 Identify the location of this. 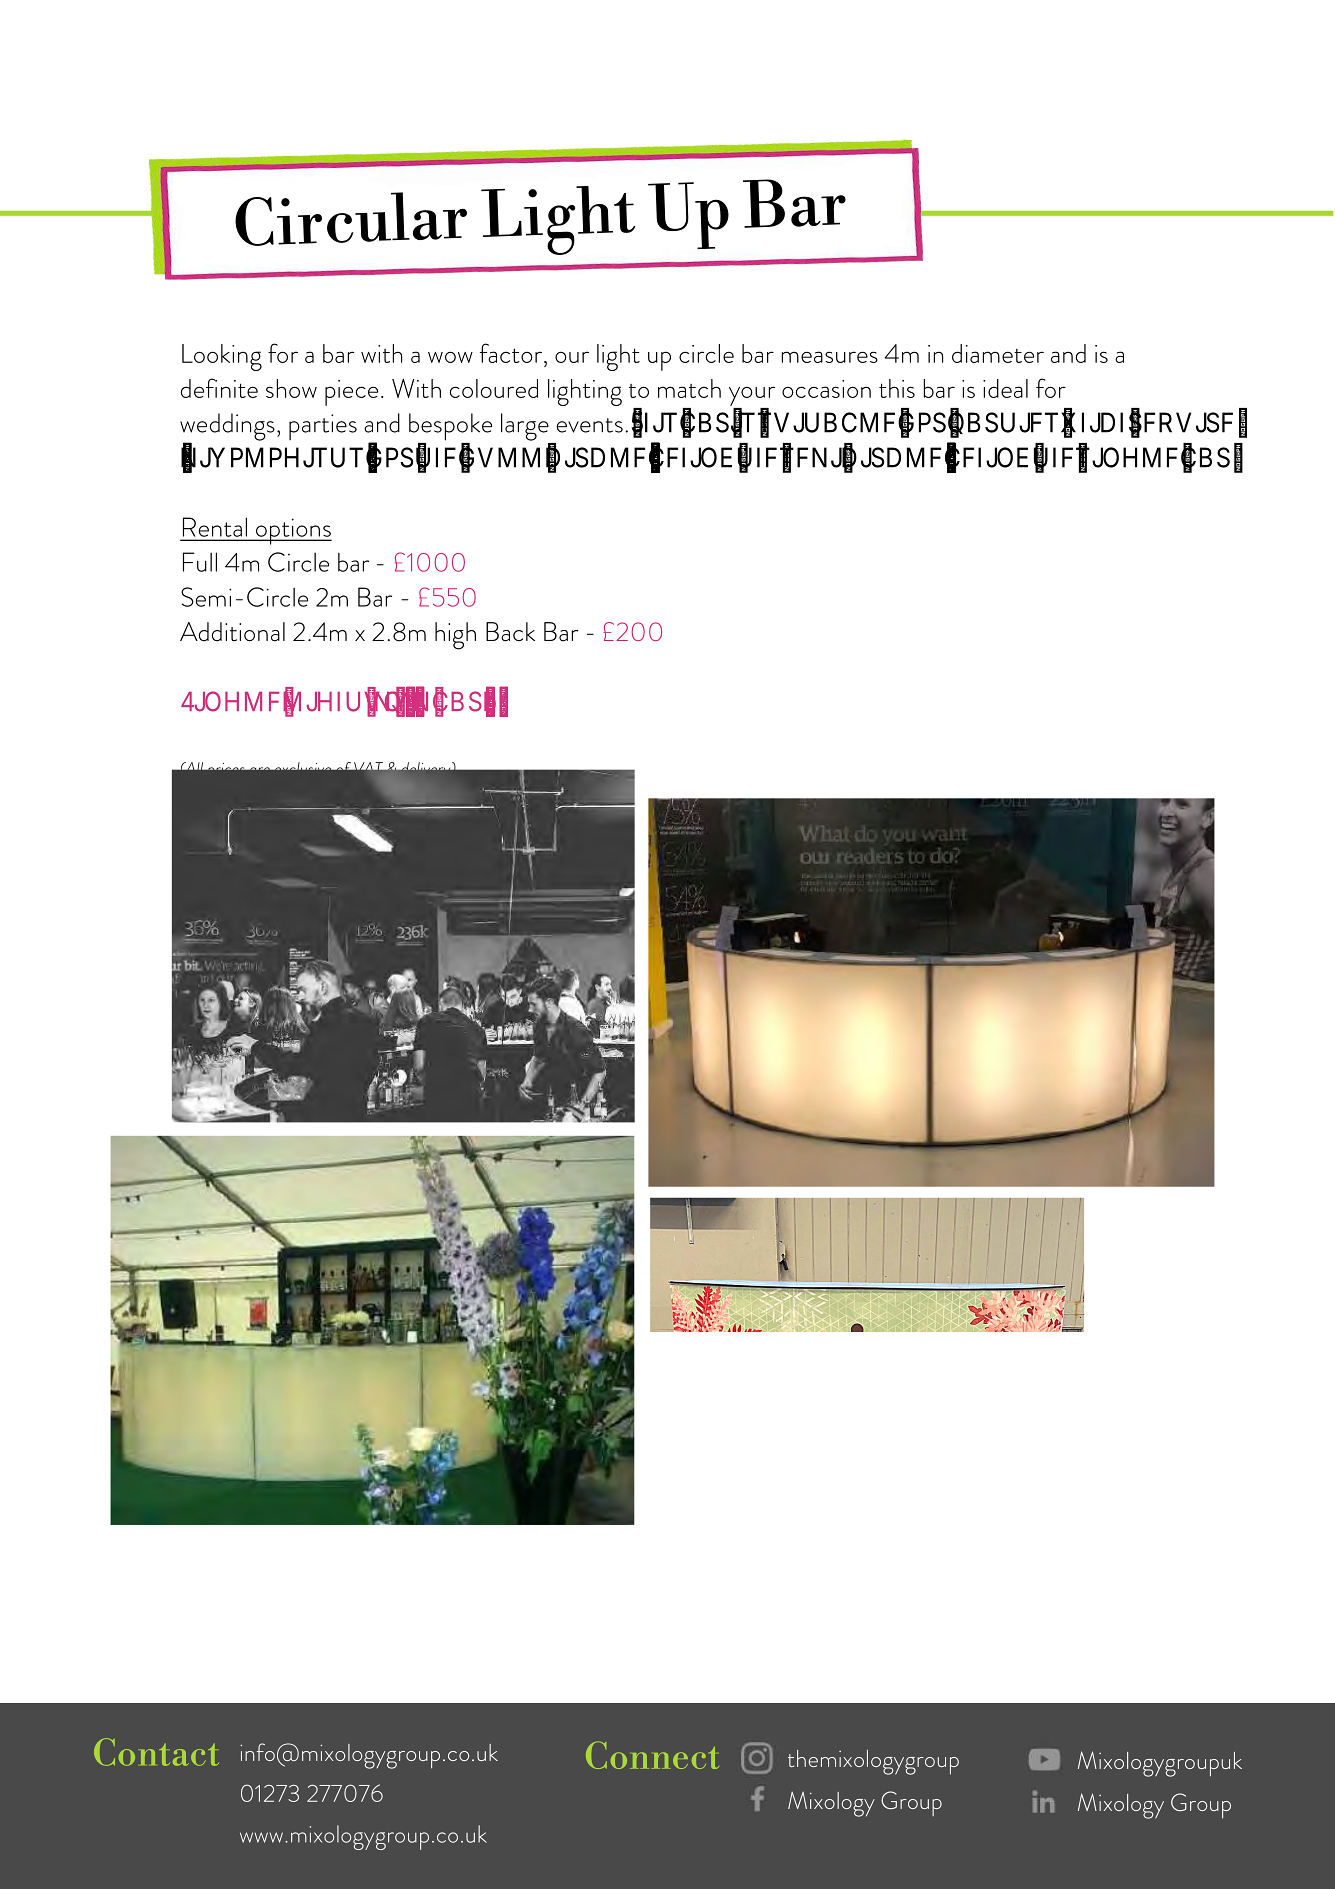
(897, 388).
